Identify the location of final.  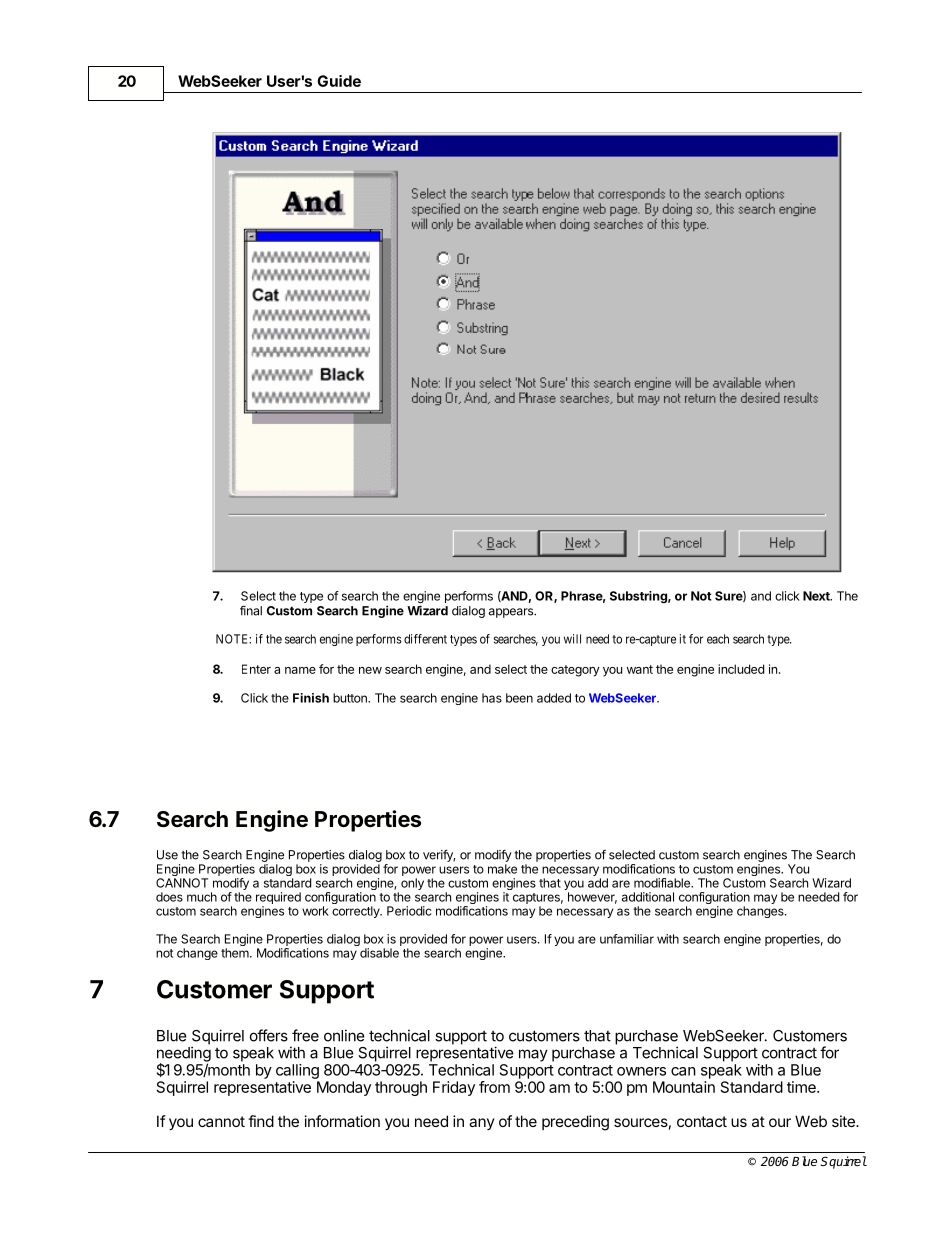
(251, 610).
